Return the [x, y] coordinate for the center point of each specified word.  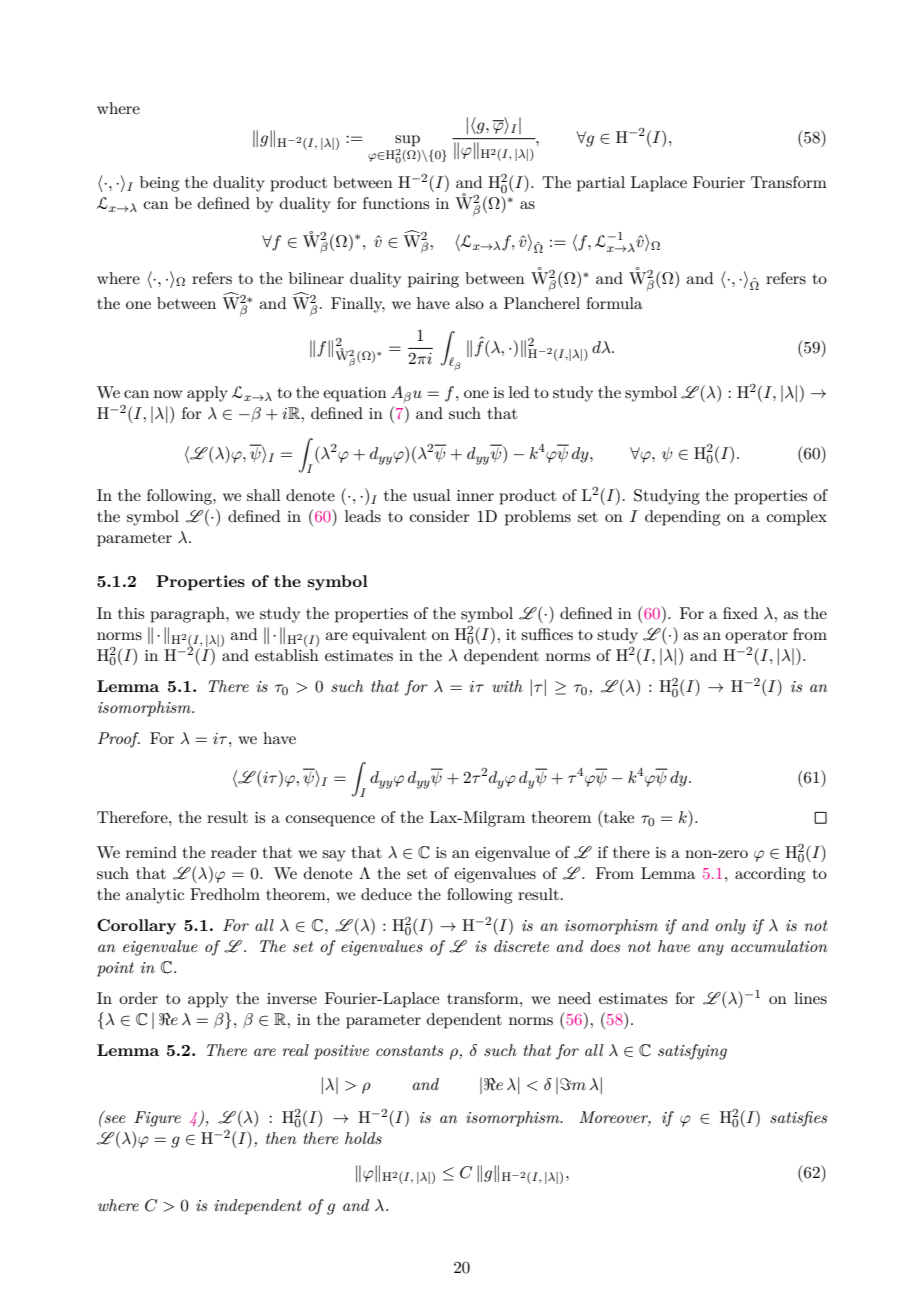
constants [409, 1050]
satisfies [798, 1119]
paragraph [188, 615]
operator [756, 637]
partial [601, 184]
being [159, 184]
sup [407, 141]
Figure [157, 1119]
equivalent [389, 636]
